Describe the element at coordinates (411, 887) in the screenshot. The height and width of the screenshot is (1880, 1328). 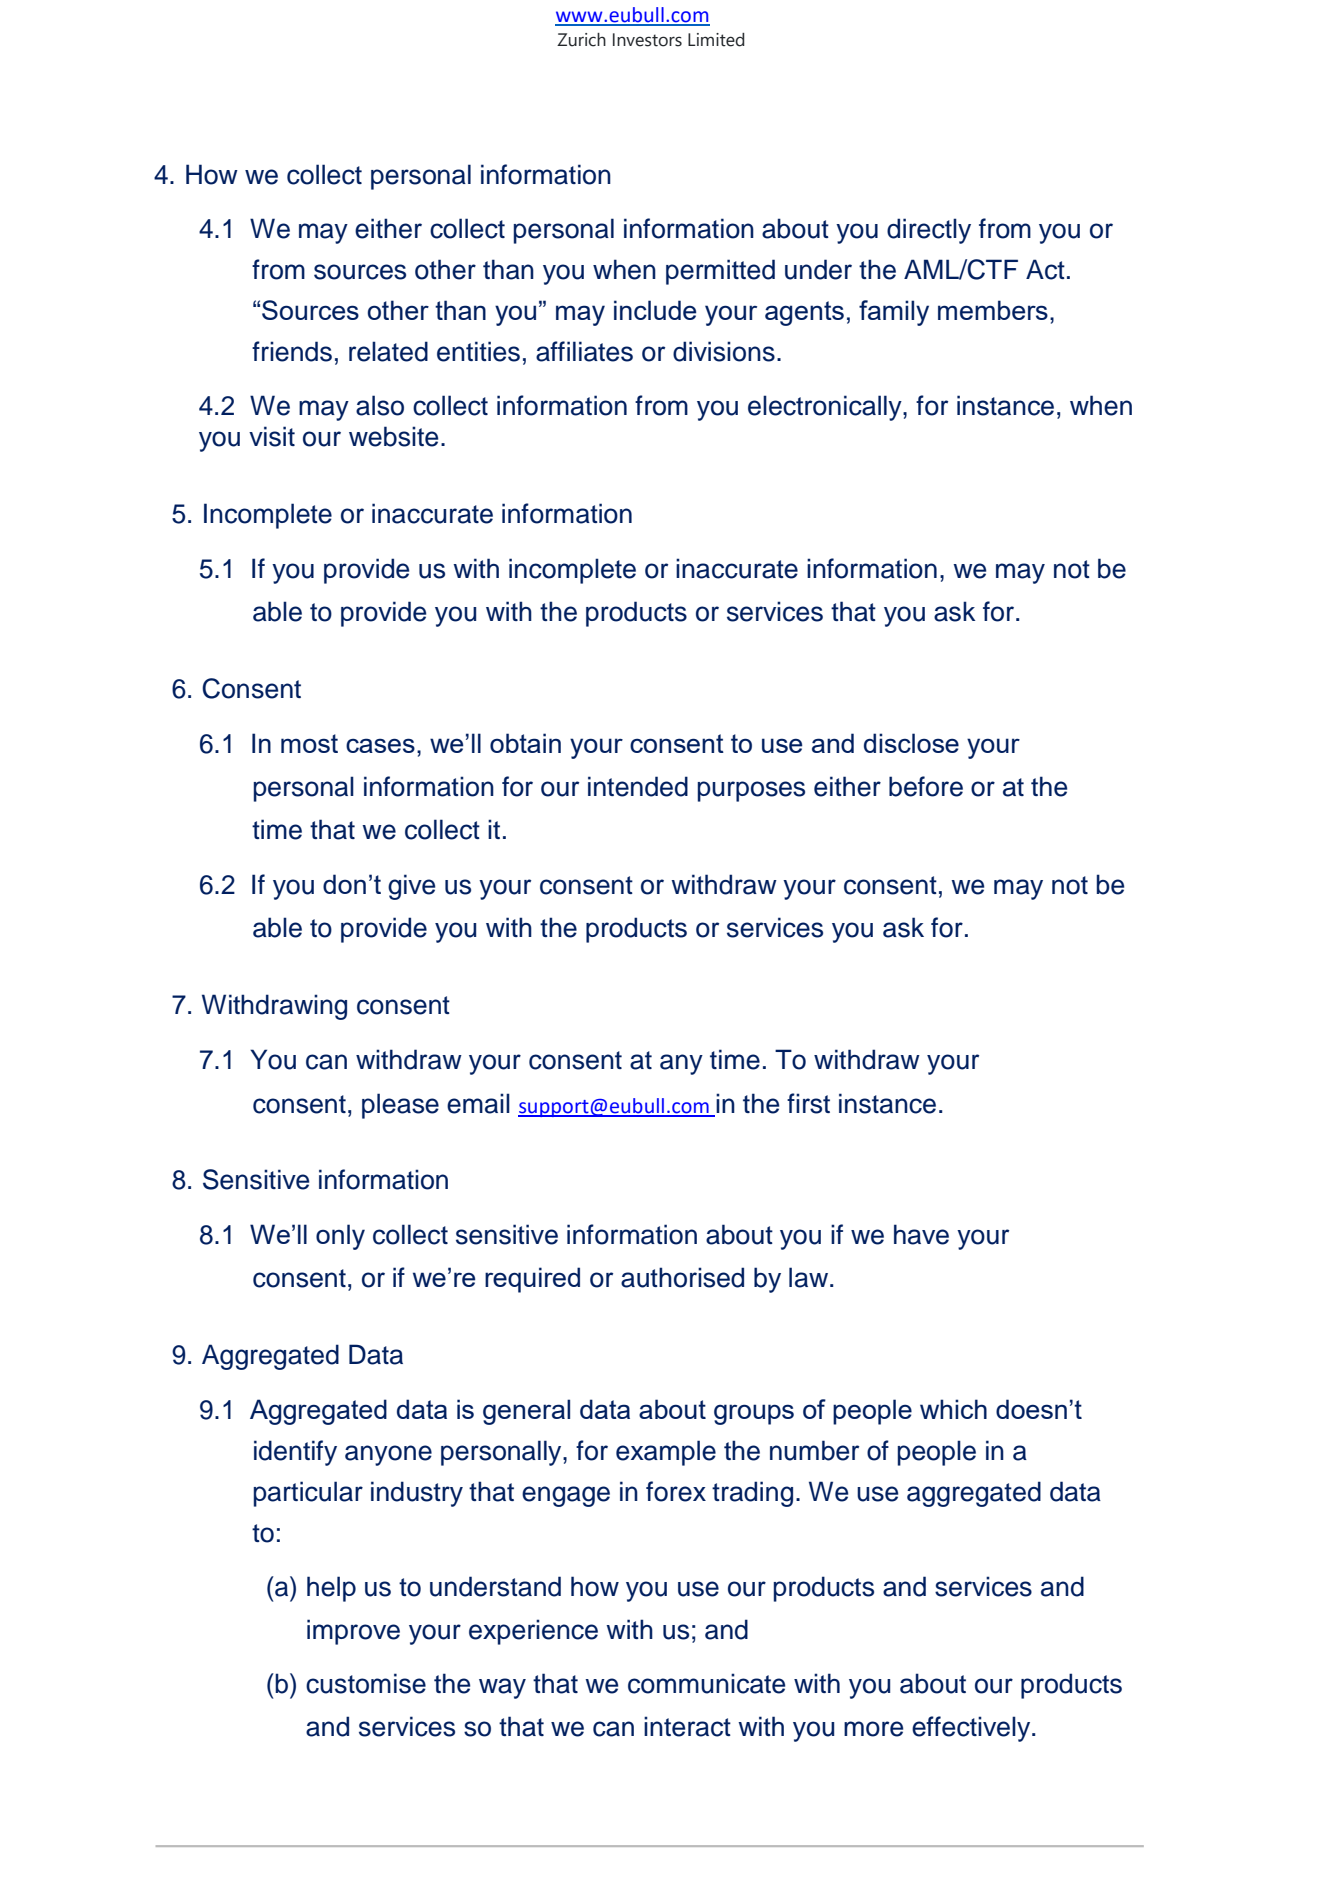
I see `give` at that location.
